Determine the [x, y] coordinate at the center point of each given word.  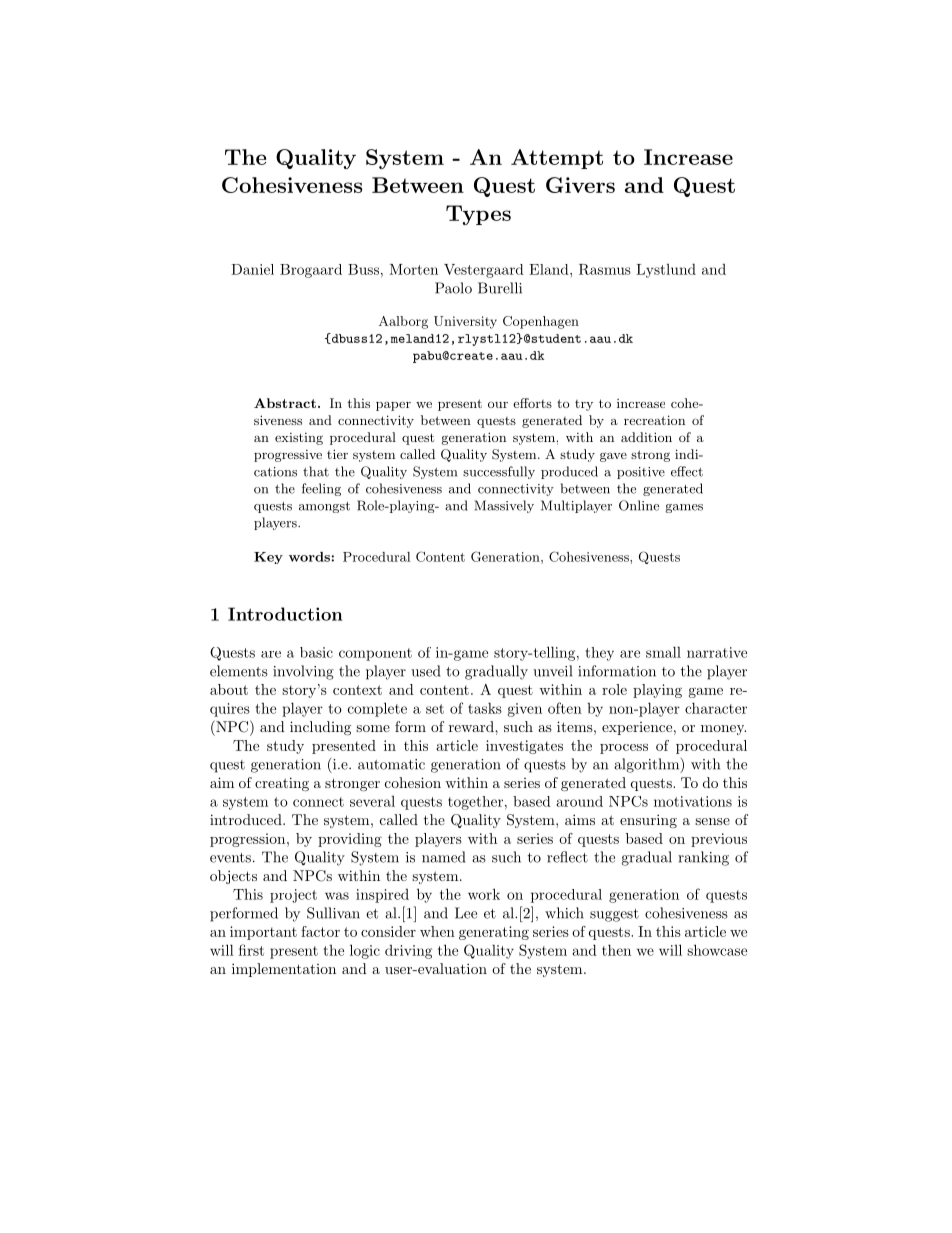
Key [268, 558]
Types [478, 215]
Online [639, 505]
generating [494, 933]
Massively [504, 506]
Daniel [252, 269]
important [263, 933]
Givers [580, 185]
